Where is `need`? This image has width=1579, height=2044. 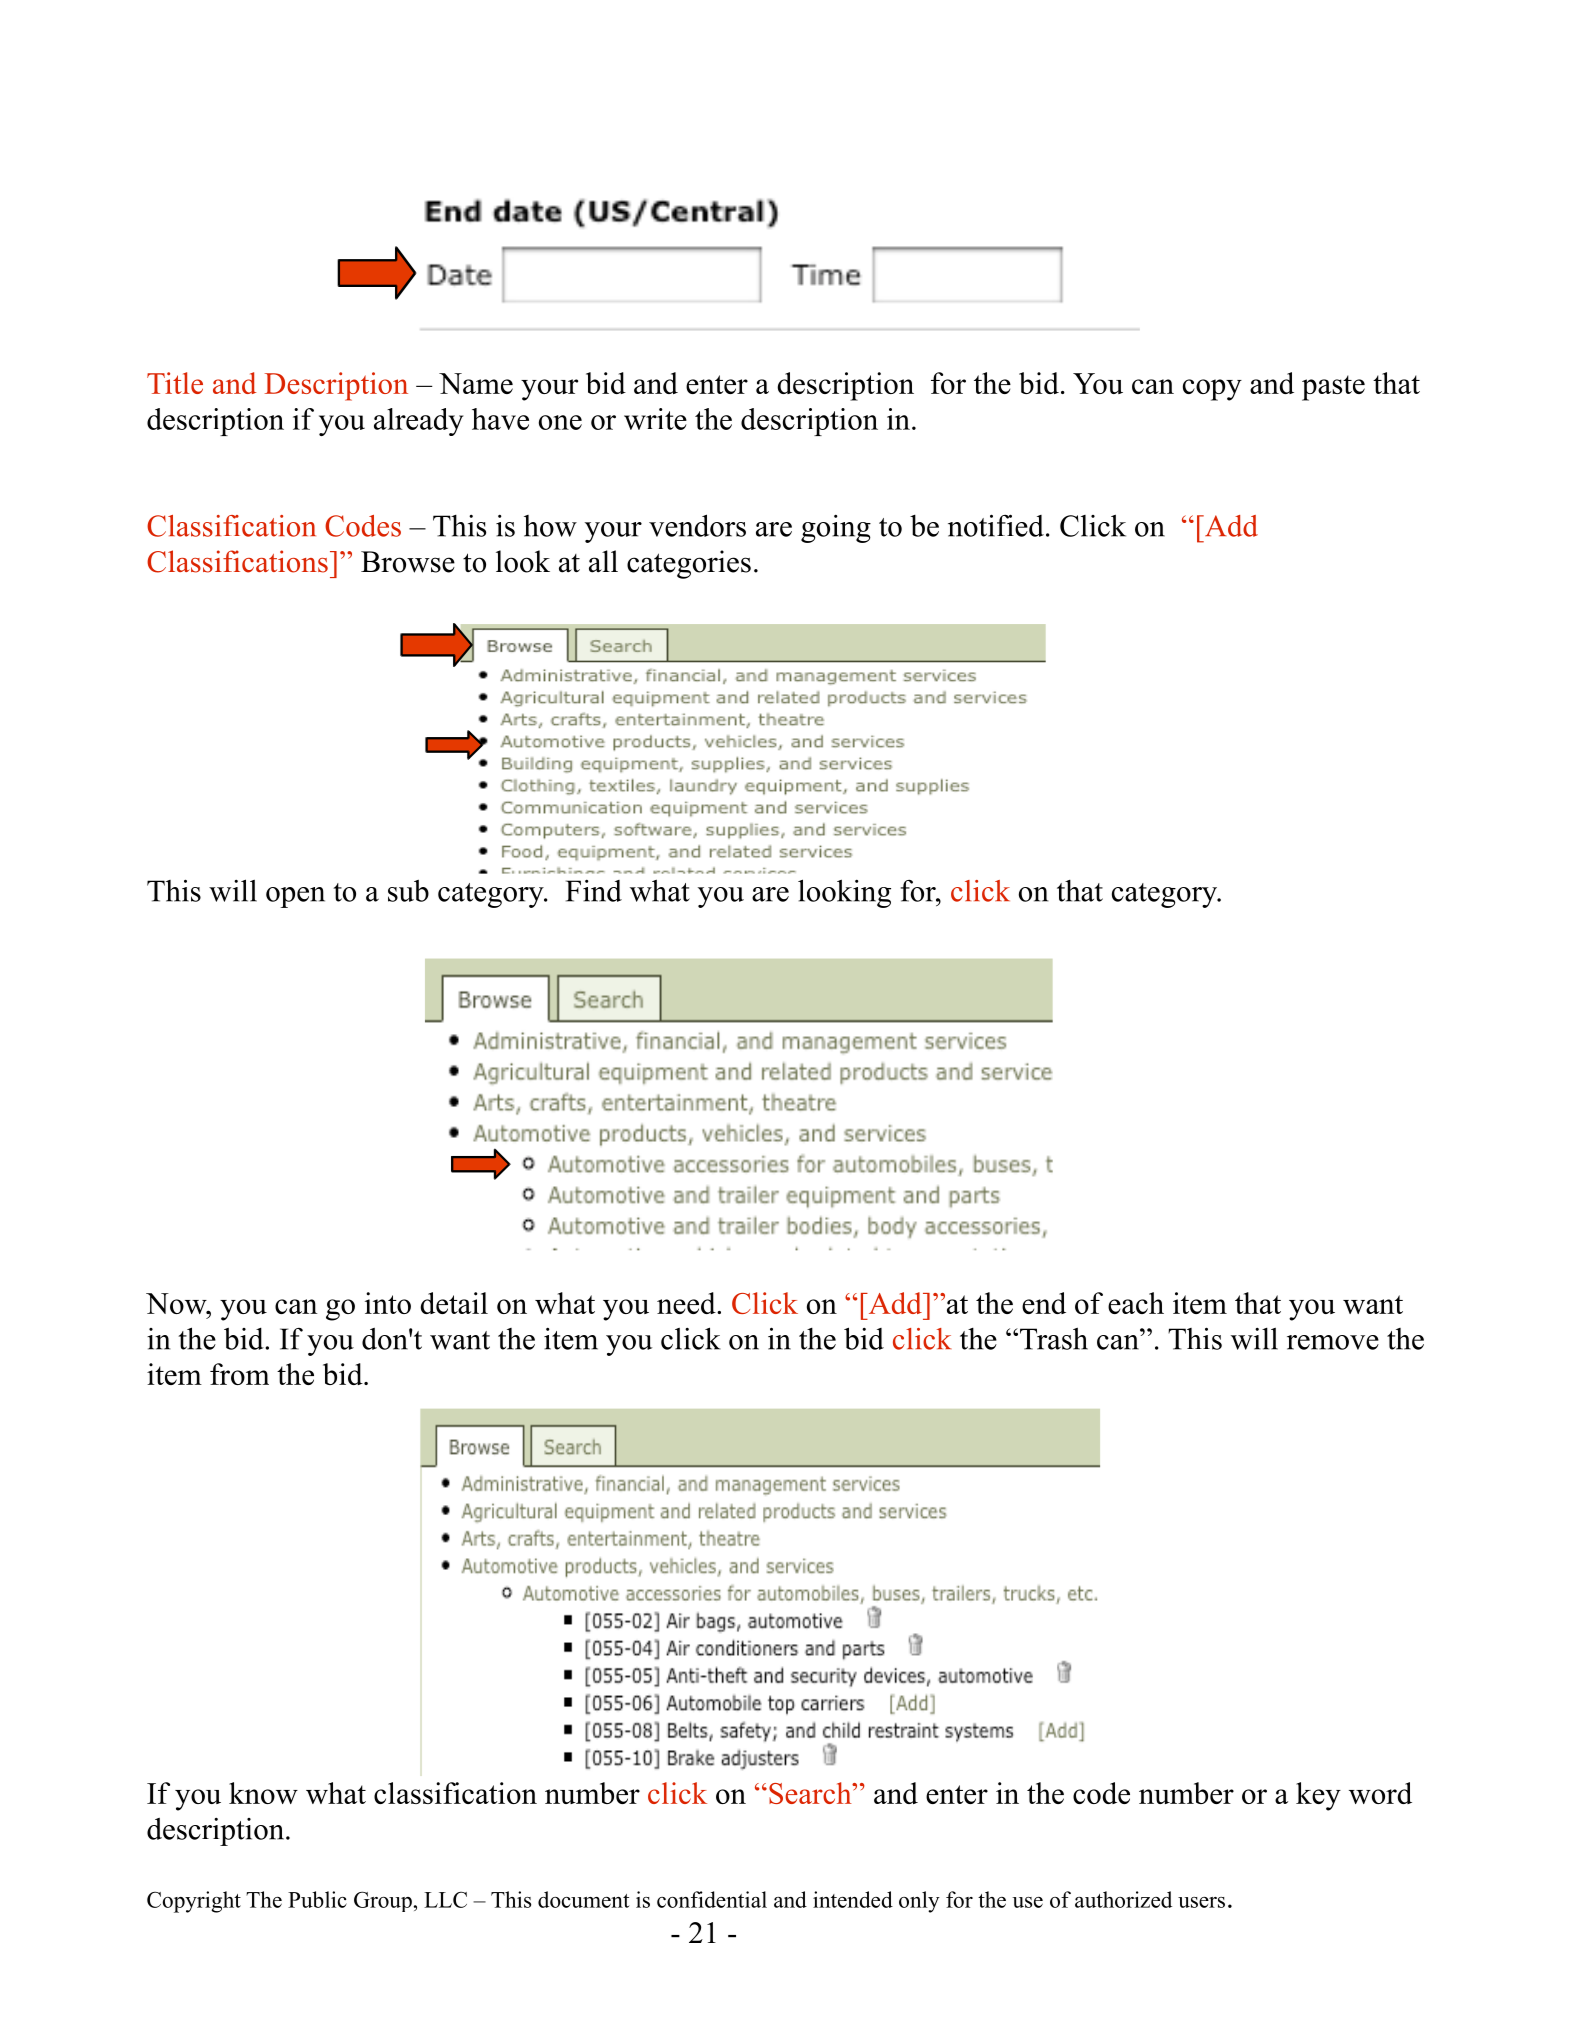 need is located at coordinates (687, 1303).
